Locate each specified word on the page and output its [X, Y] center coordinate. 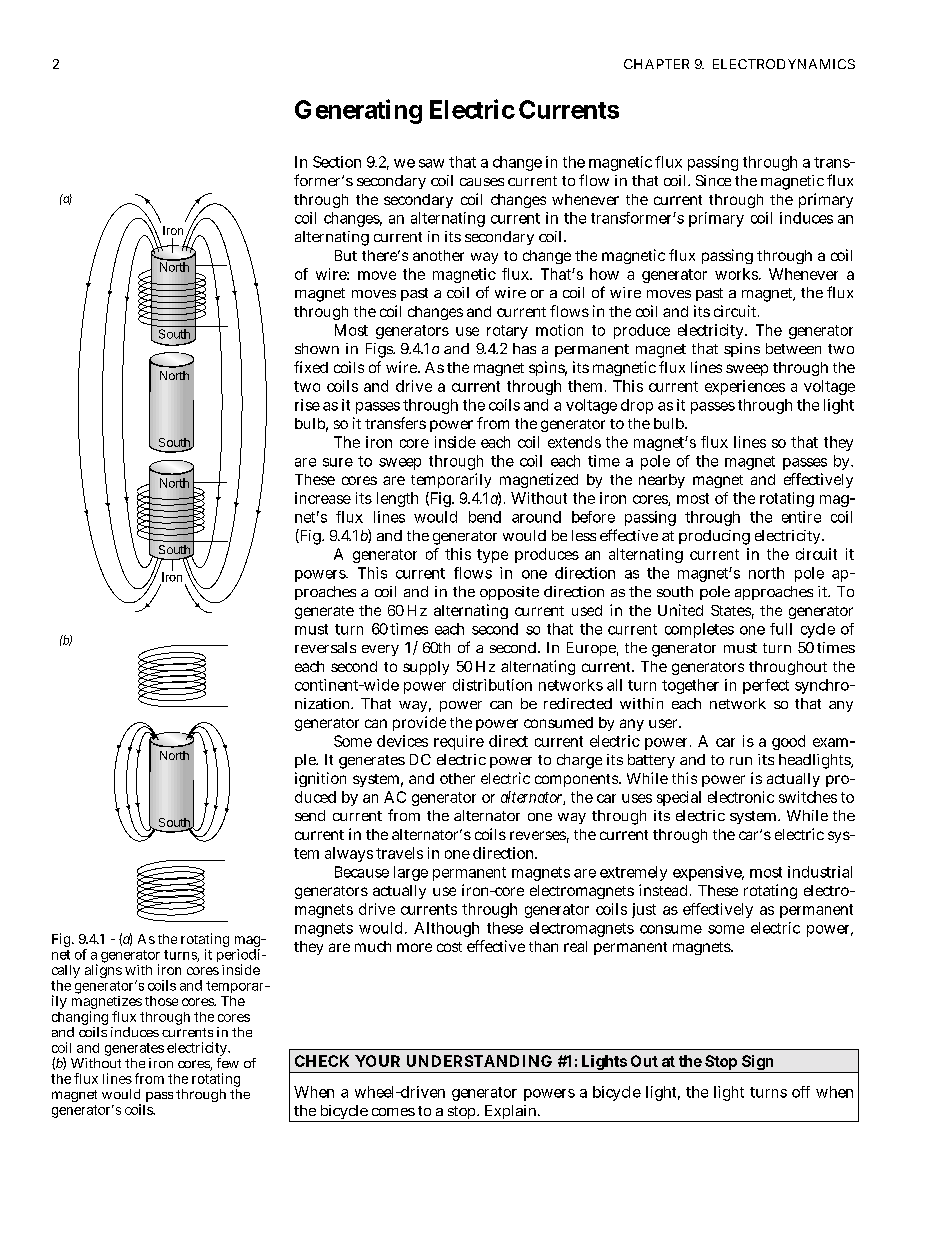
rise [307, 405]
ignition [320, 779]
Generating [358, 111]
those [161, 1001]
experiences [745, 387]
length [397, 499]
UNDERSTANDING [479, 1061]
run [741, 761]
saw [431, 163]
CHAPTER [656, 64]
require [459, 742]
